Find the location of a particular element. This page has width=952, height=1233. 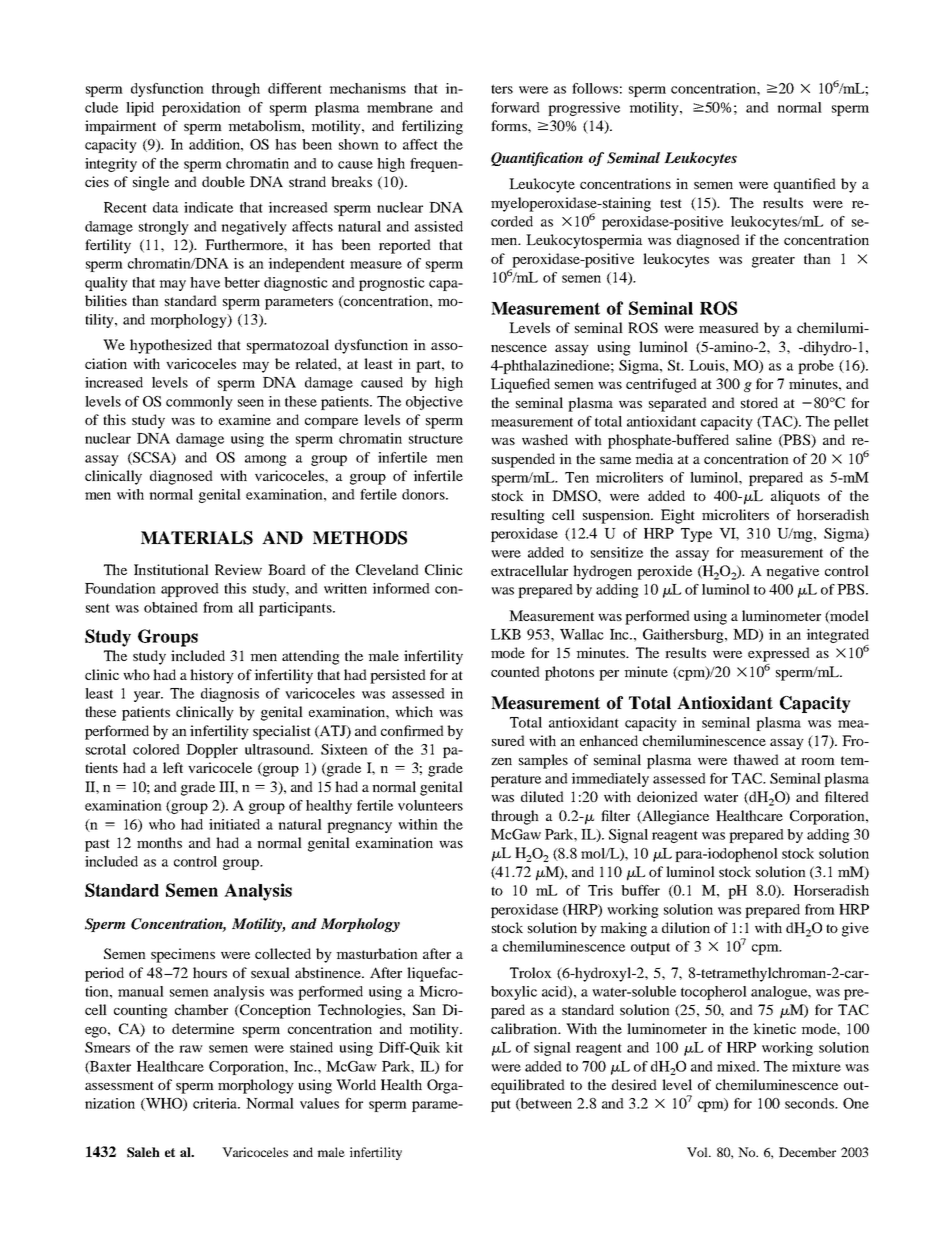

forms is located at coordinates (510, 125).
